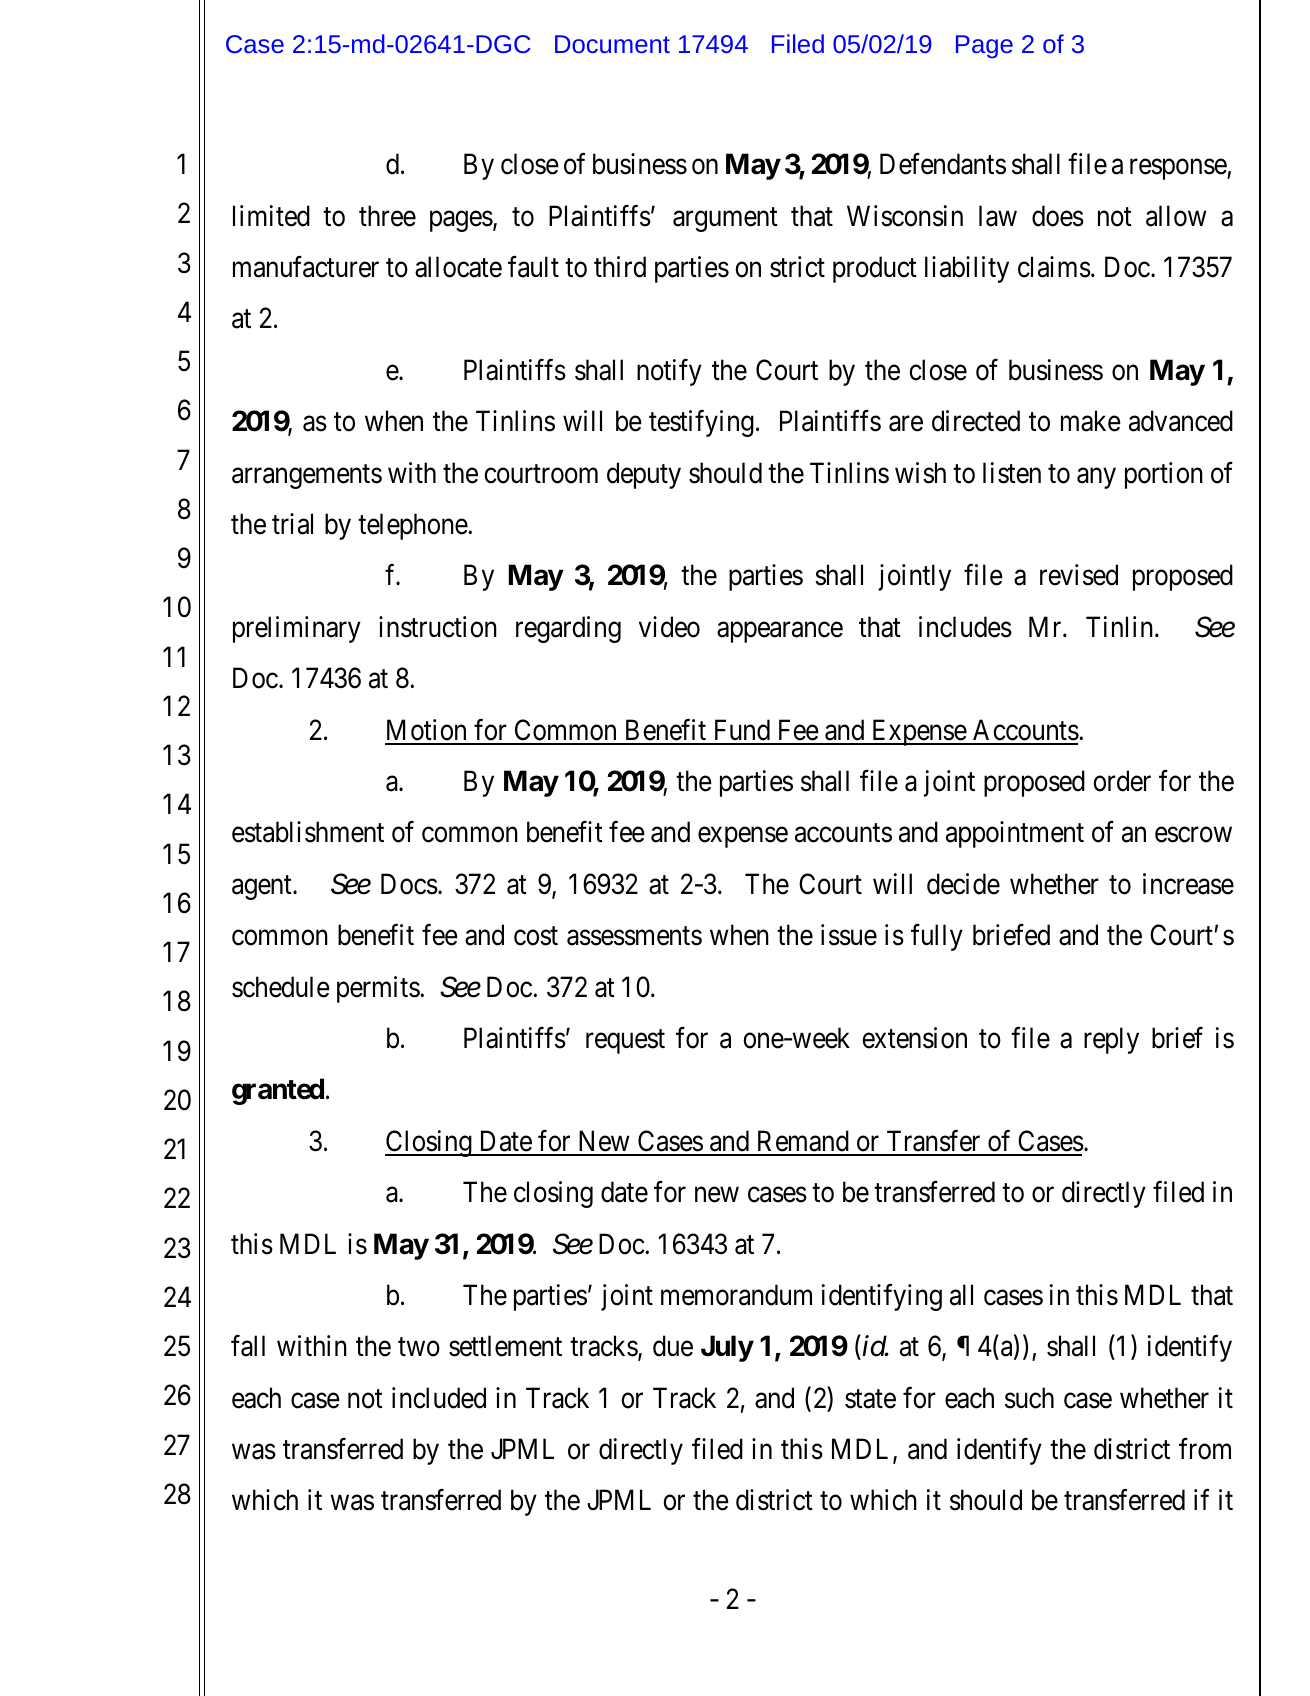 Image resolution: width=1310 pixels, height=1696 pixels. I want to click on due, so click(673, 1346).
